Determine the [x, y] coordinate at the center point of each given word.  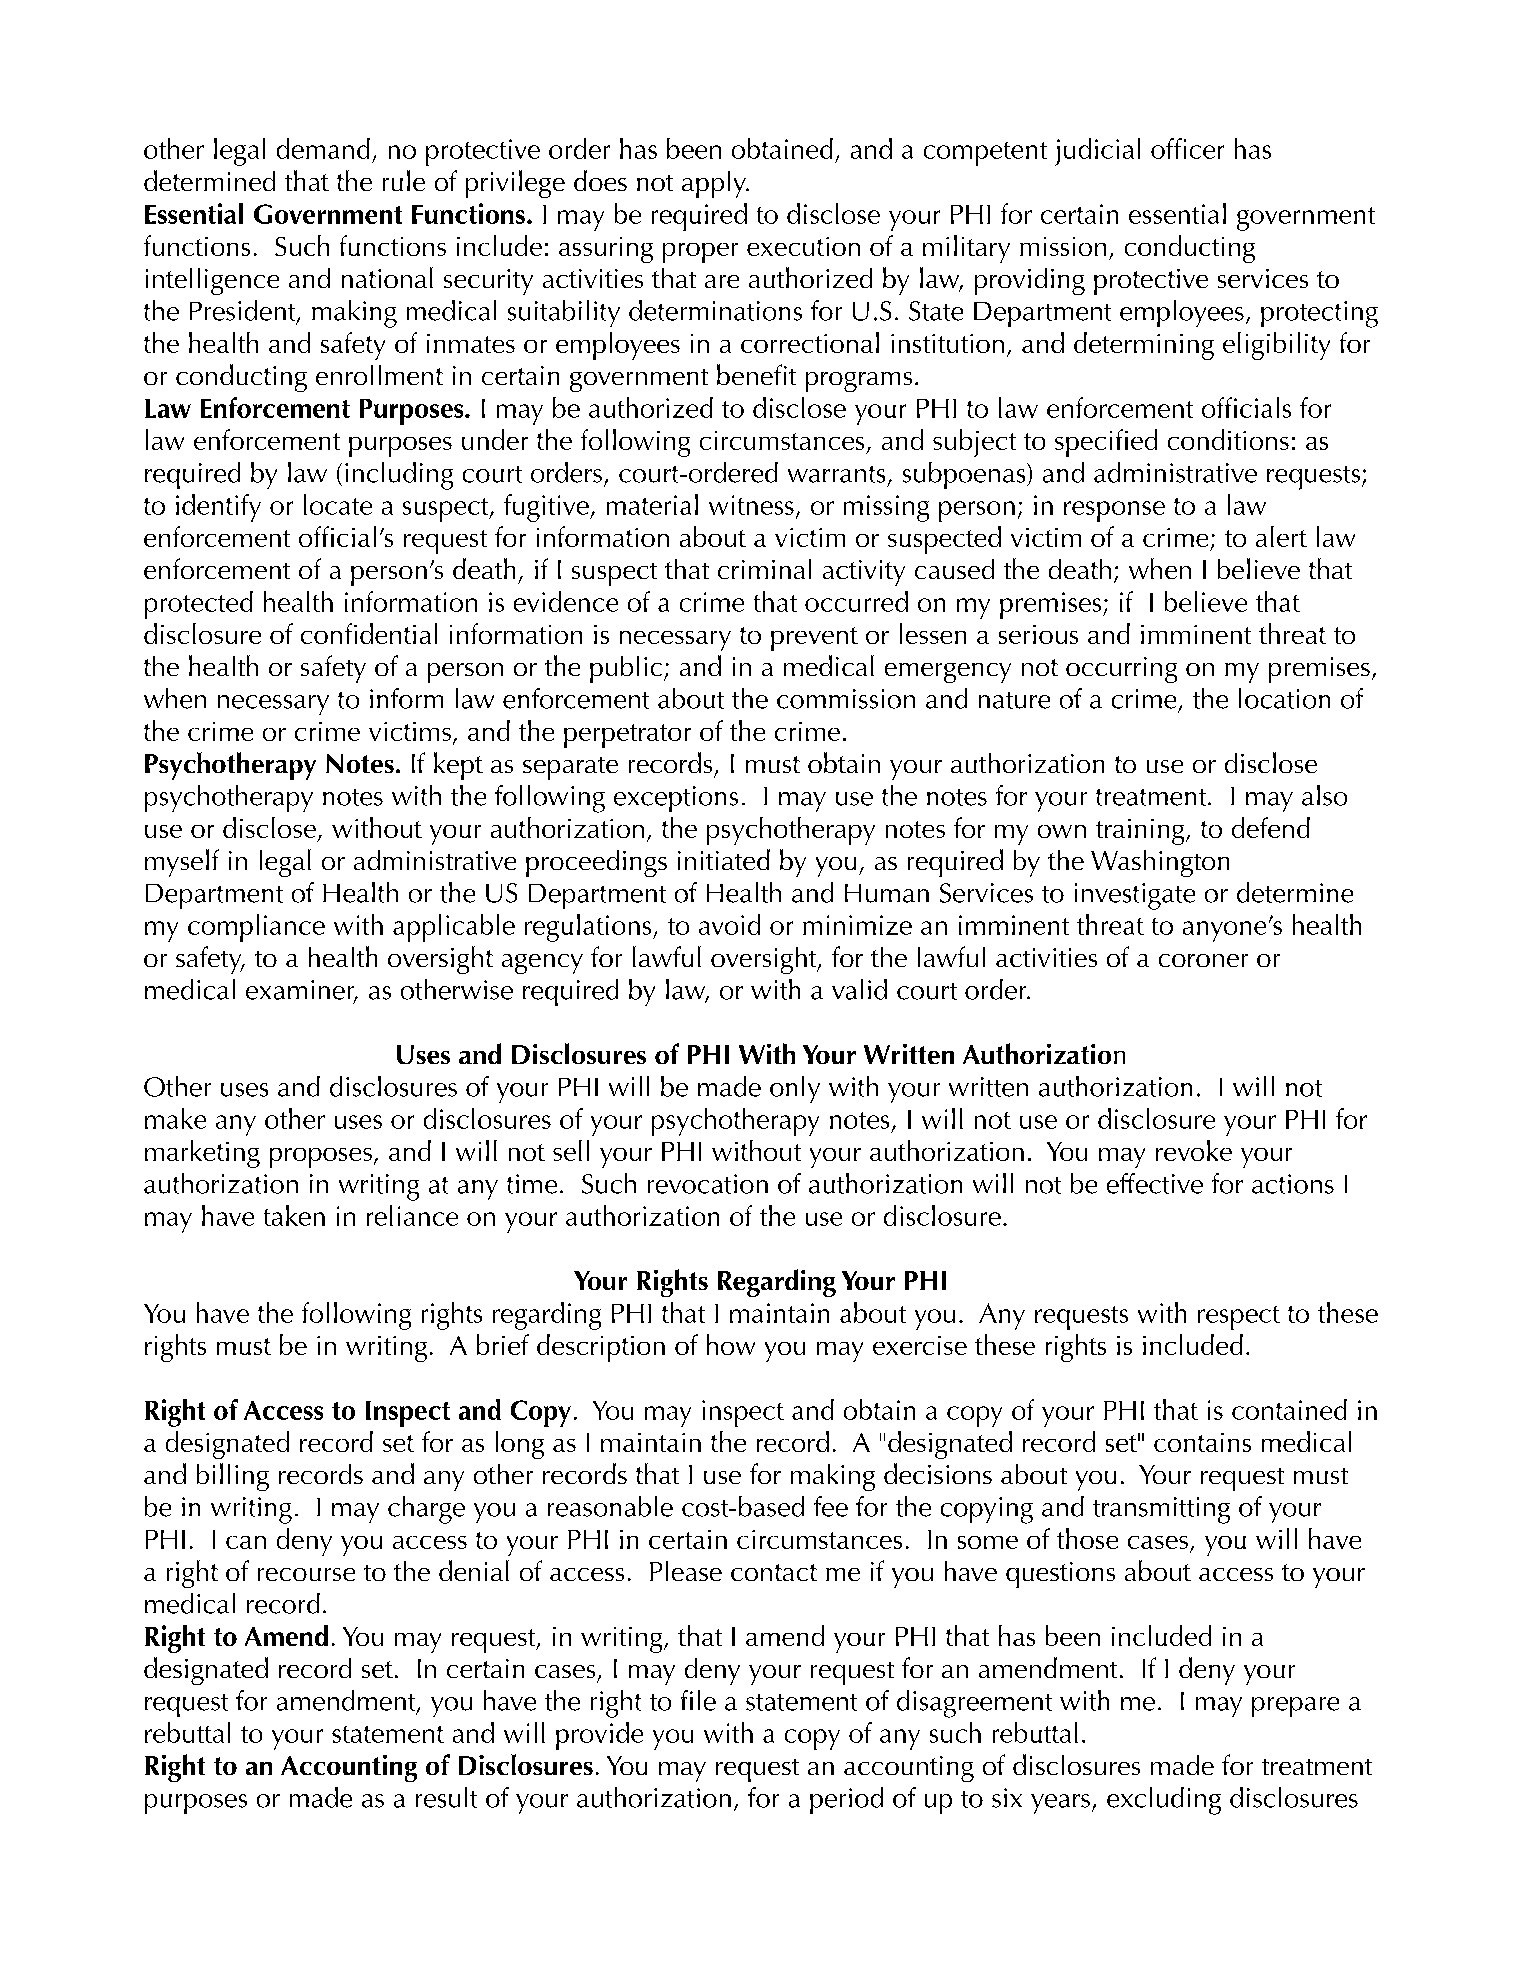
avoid [729, 924]
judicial [1097, 152]
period [846, 1800]
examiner [301, 991]
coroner [1203, 960]
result [446, 1797]
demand [323, 148]
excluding [1164, 1801]
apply [715, 184]
